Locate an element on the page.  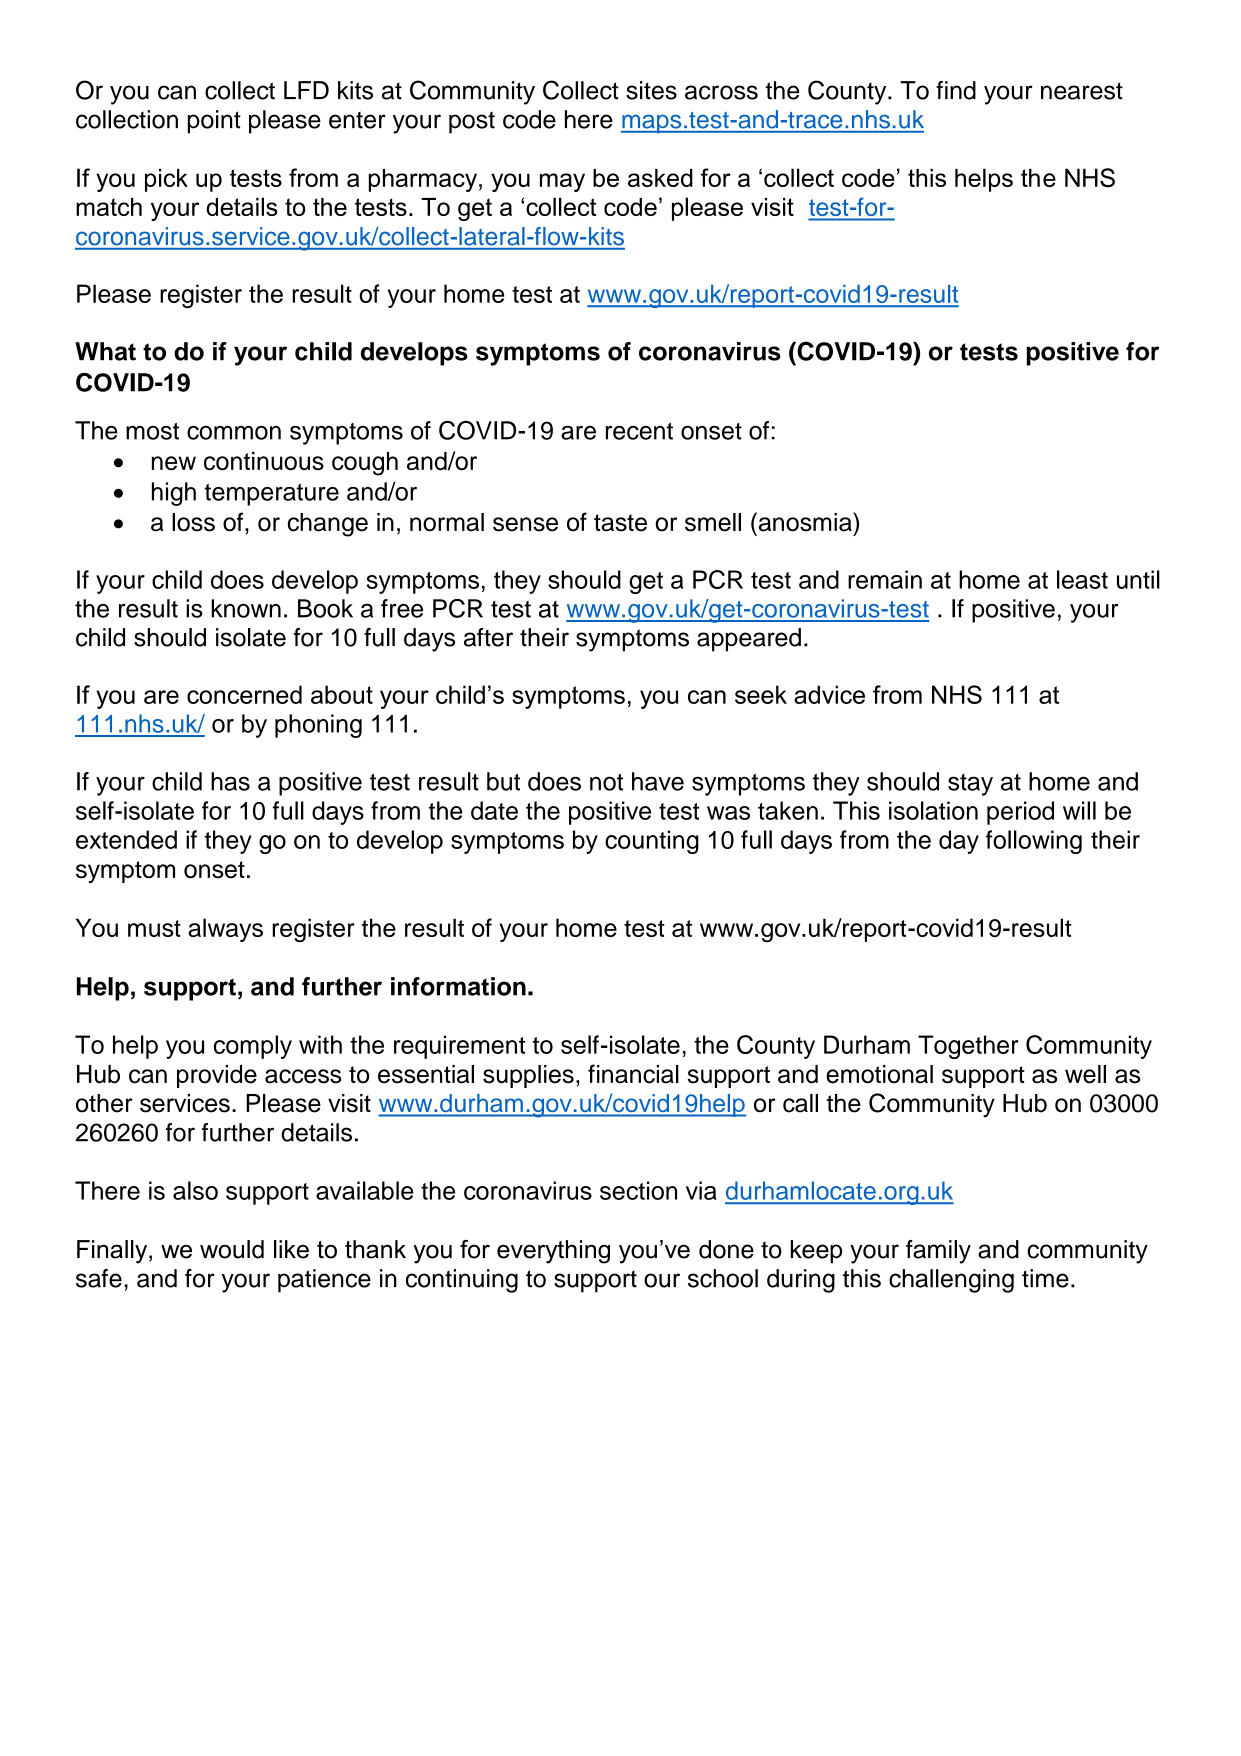
would is located at coordinates (232, 1249).
